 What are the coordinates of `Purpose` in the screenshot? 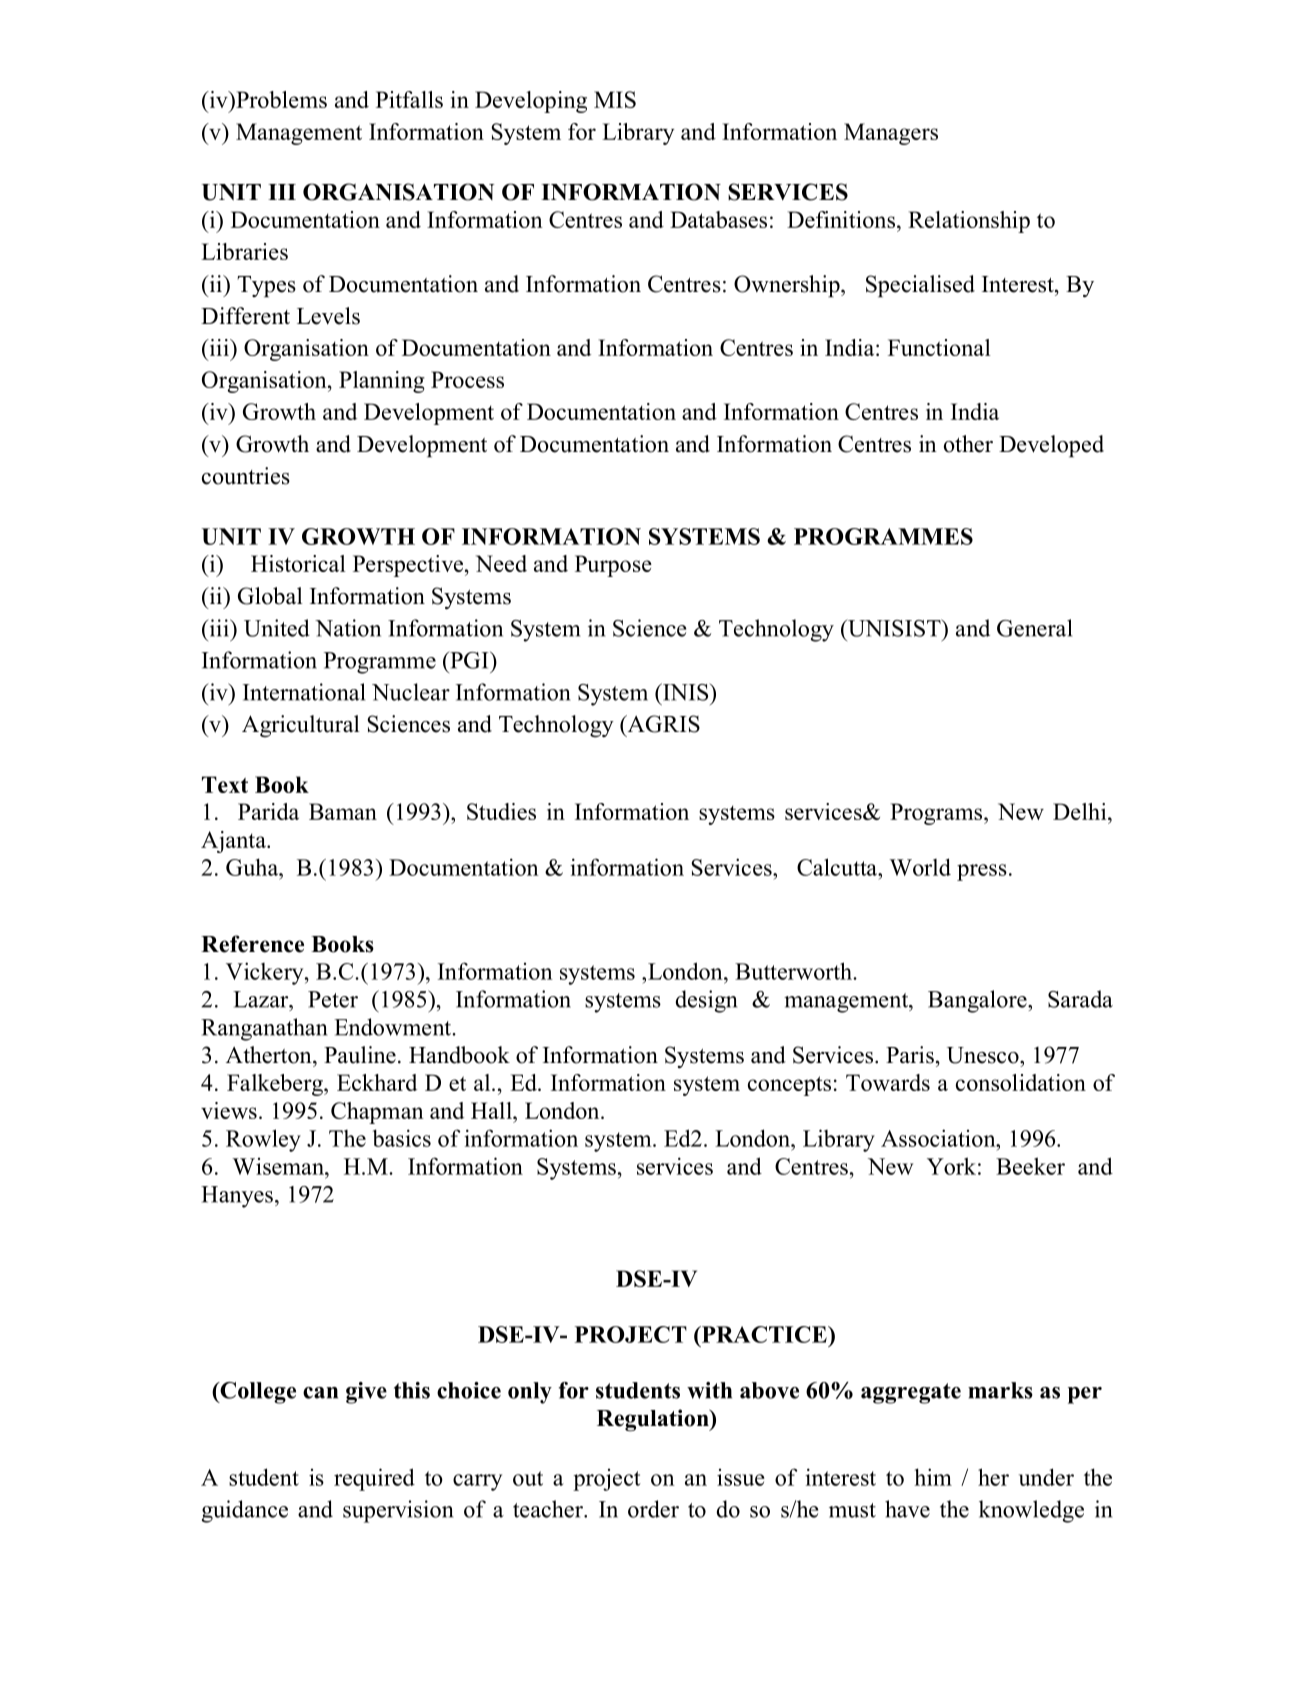 It's located at (613, 566).
